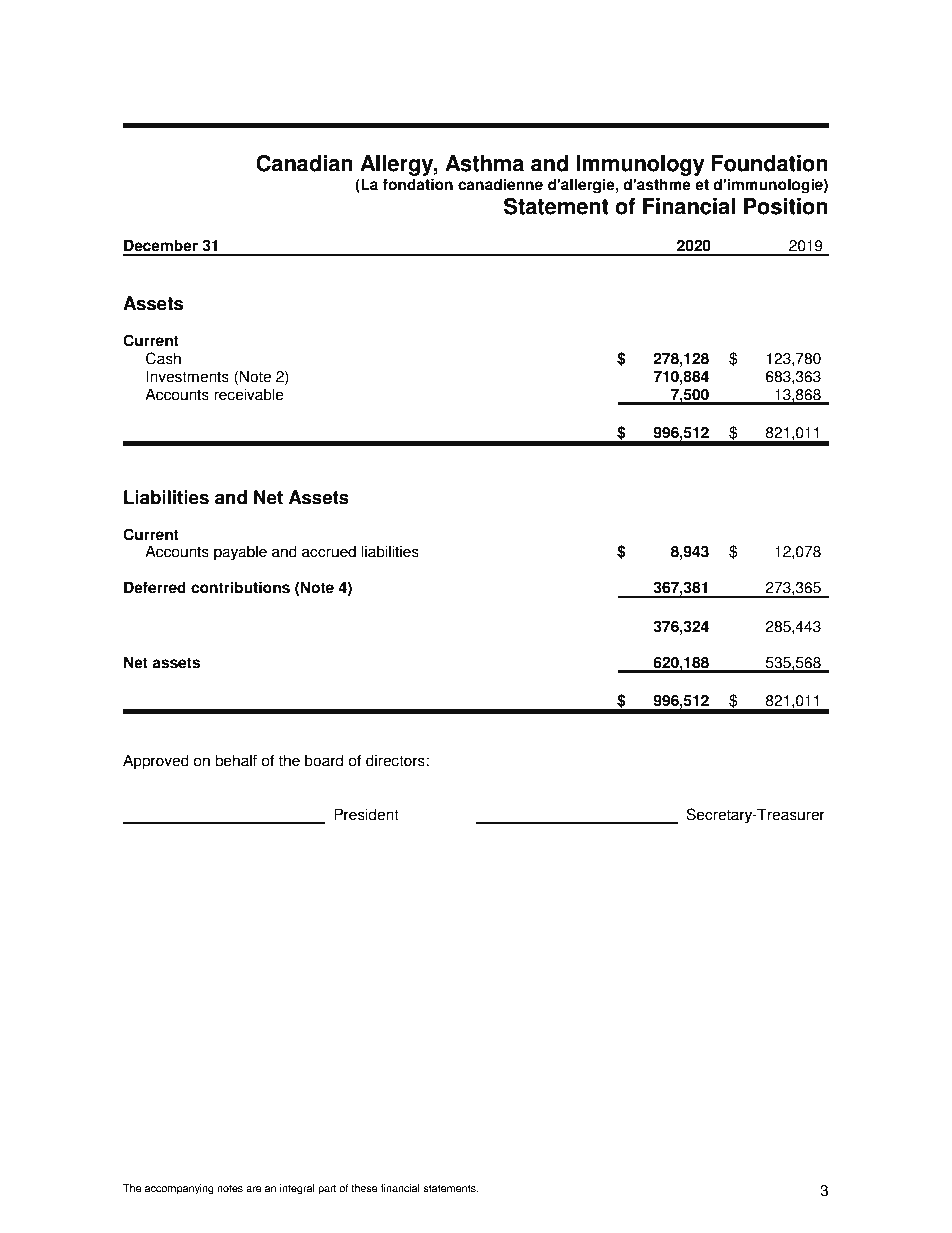 The image size is (952, 1233). Describe the element at coordinates (240, 553) in the screenshot. I see `payable` at that location.
